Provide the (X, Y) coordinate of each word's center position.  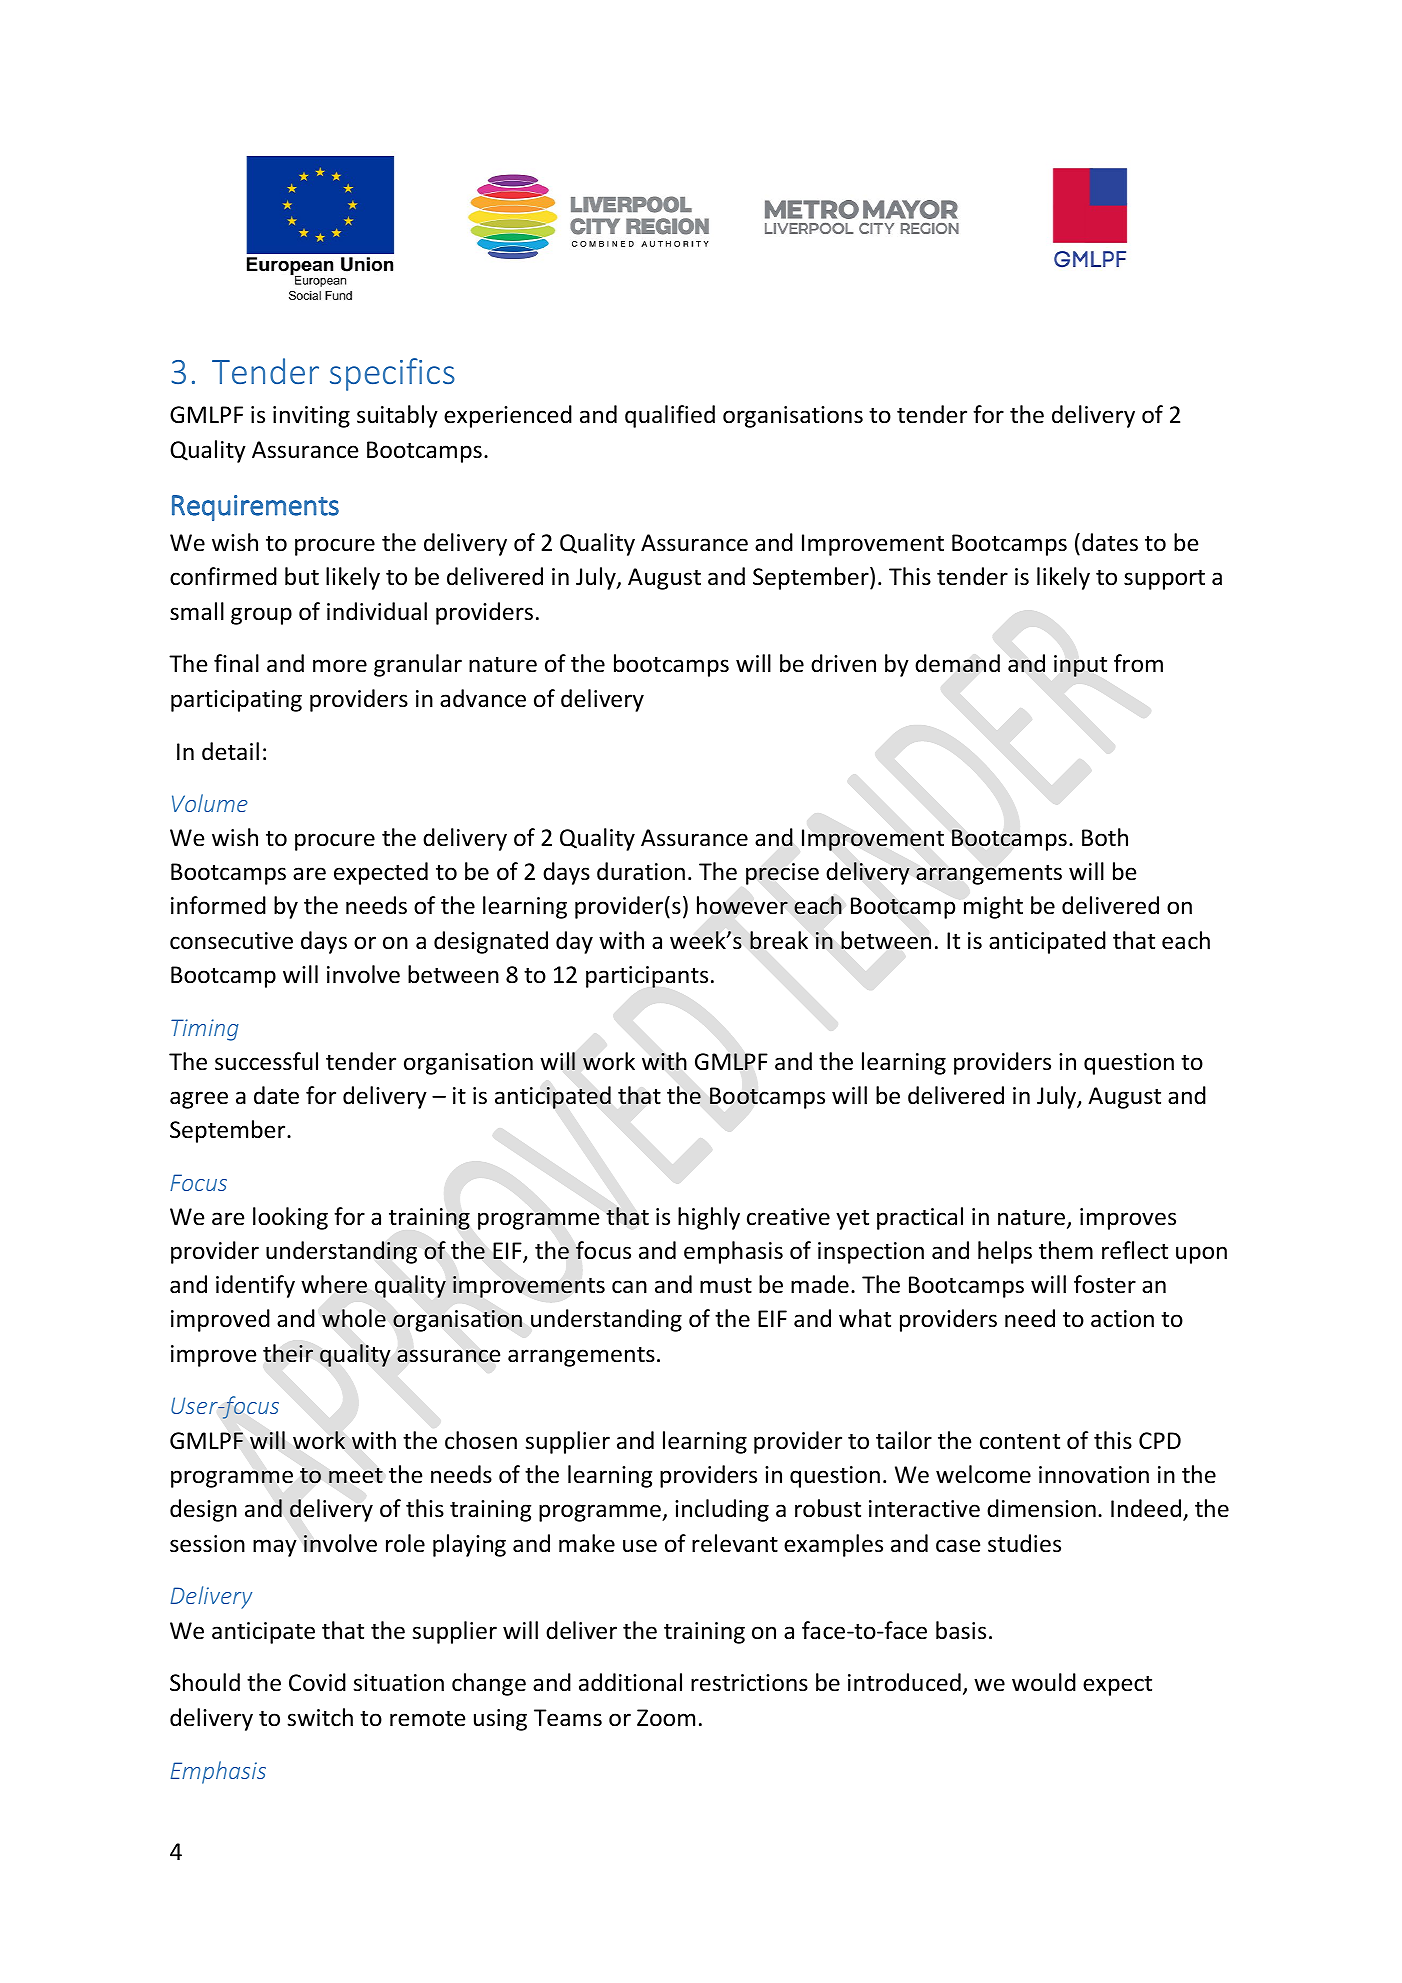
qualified (670, 416)
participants (647, 977)
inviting (311, 417)
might (993, 907)
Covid (317, 1682)
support (1164, 580)
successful (266, 1061)
